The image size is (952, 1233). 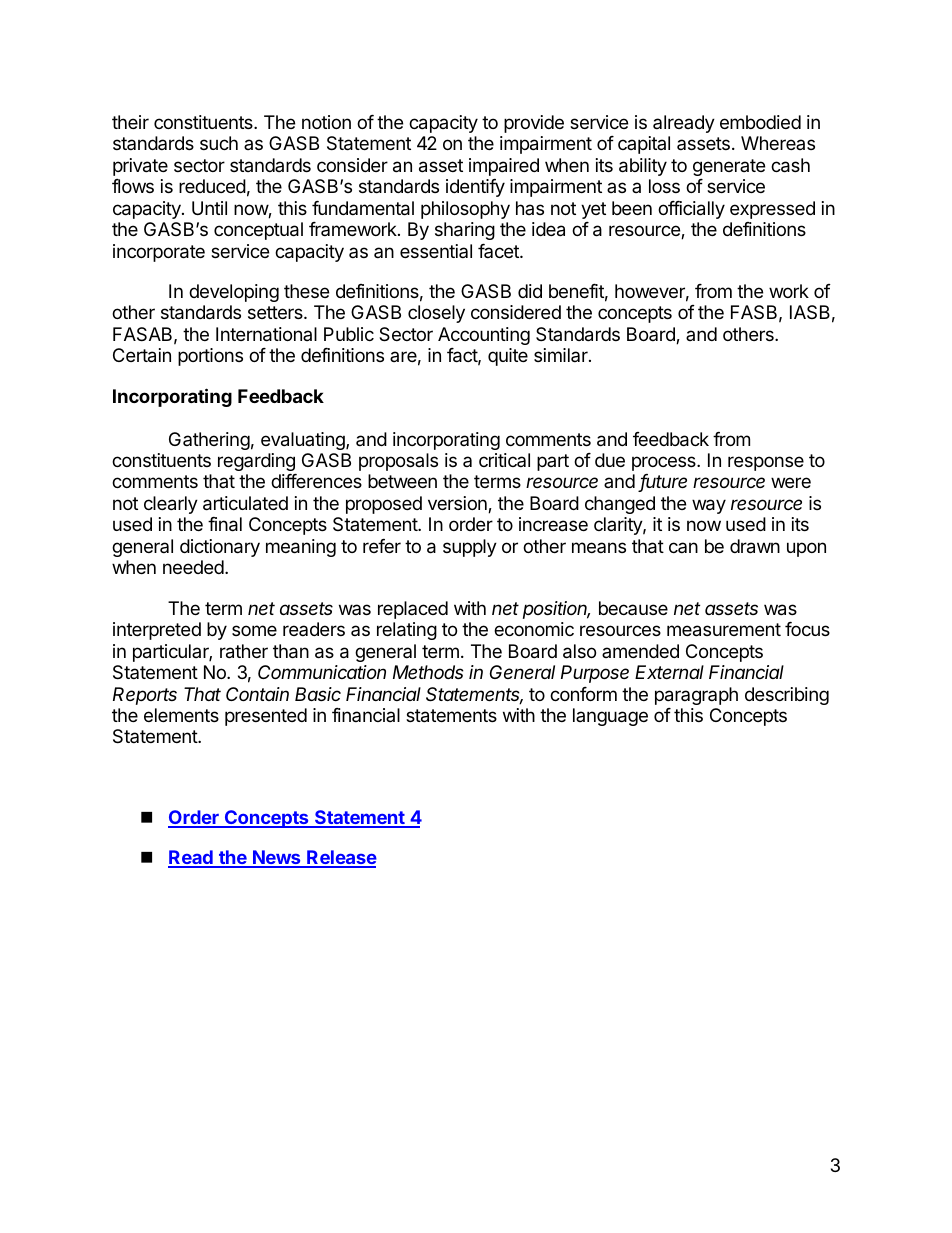 What do you see at coordinates (729, 167) in the document?
I see `generate` at bounding box center [729, 167].
